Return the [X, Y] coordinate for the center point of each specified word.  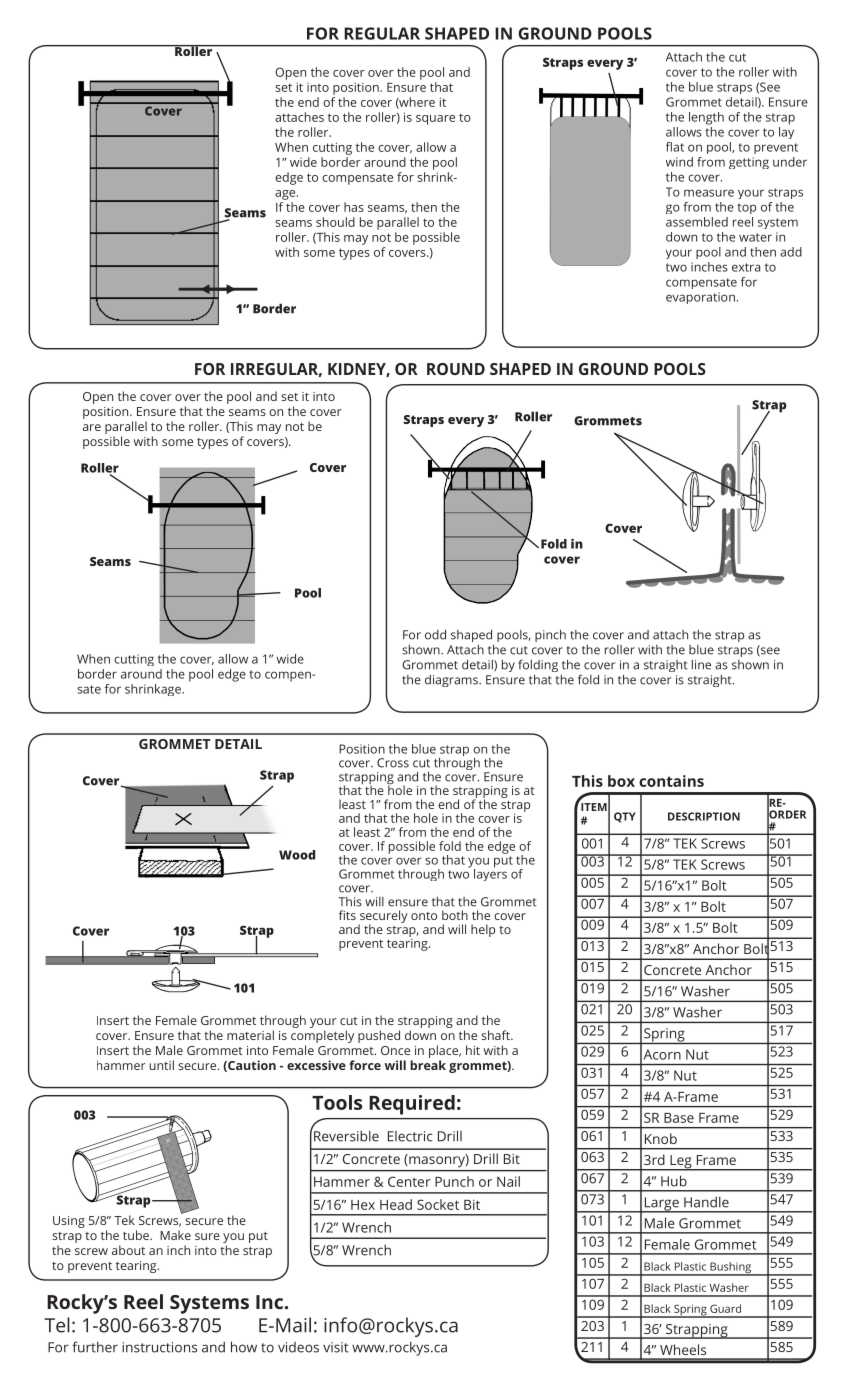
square [435, 120]
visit [336, 1347]
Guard [725, 1308]
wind [679, 162]
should [335, 222]
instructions [159, 1347]
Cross [393, 763]
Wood [297, 855]
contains [671, 781]
